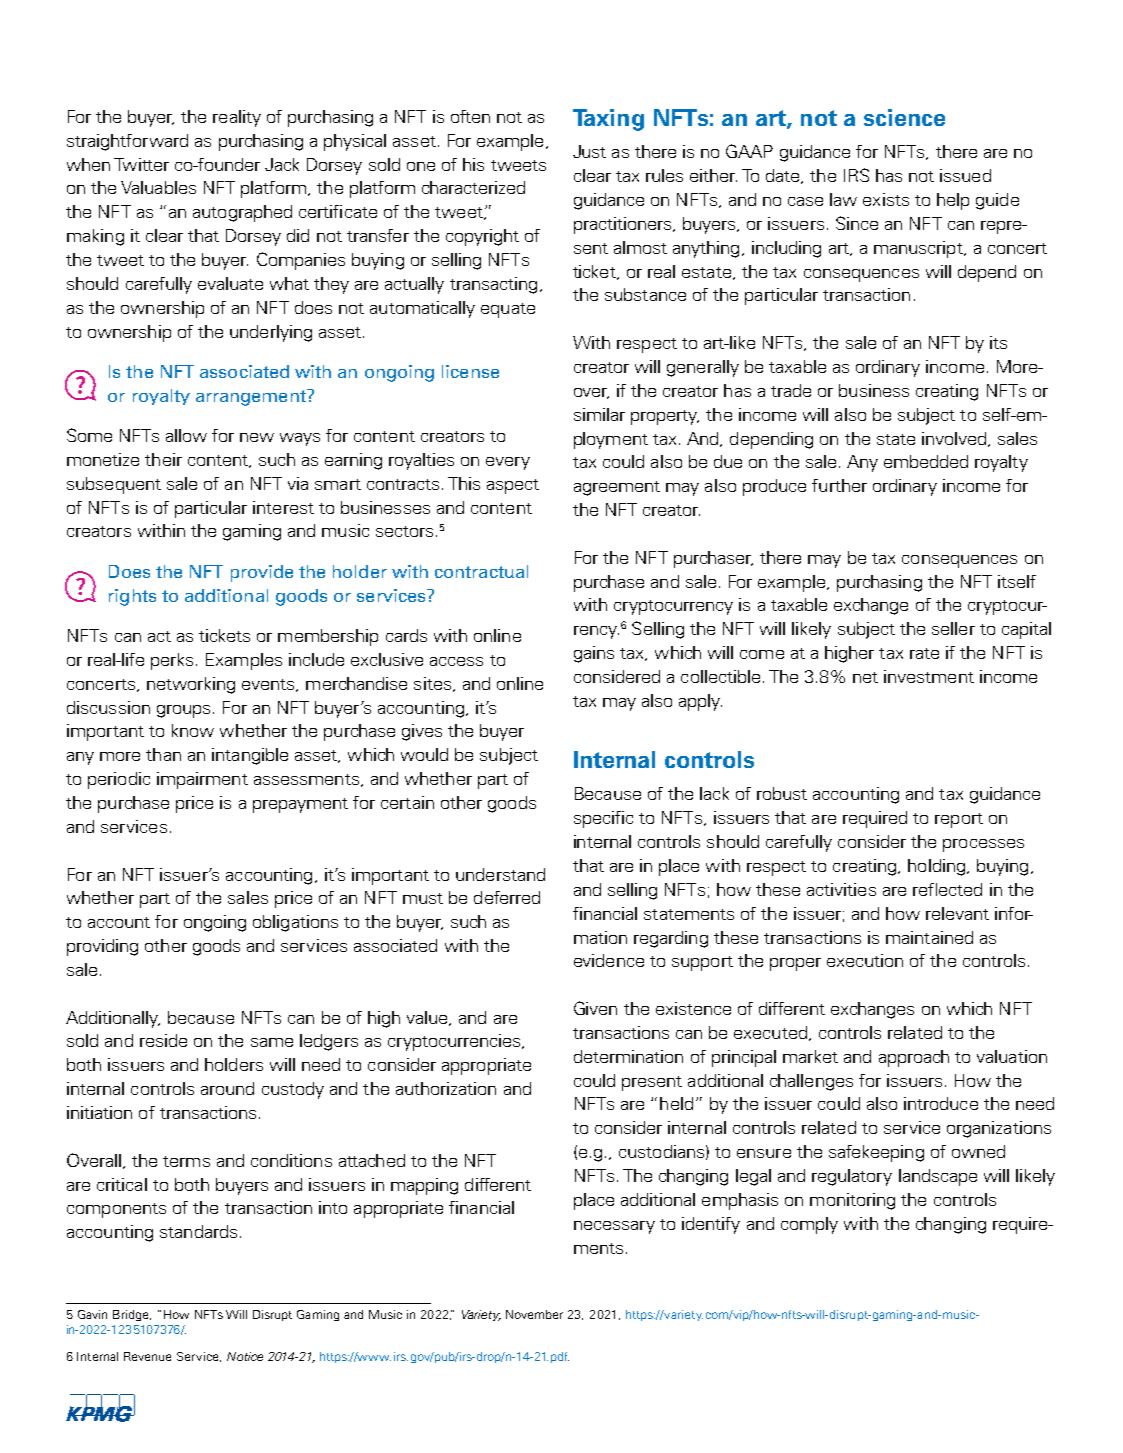 The width and height of the page is (1123, 1453). I want to click on Twitter, so click(141, 164).
